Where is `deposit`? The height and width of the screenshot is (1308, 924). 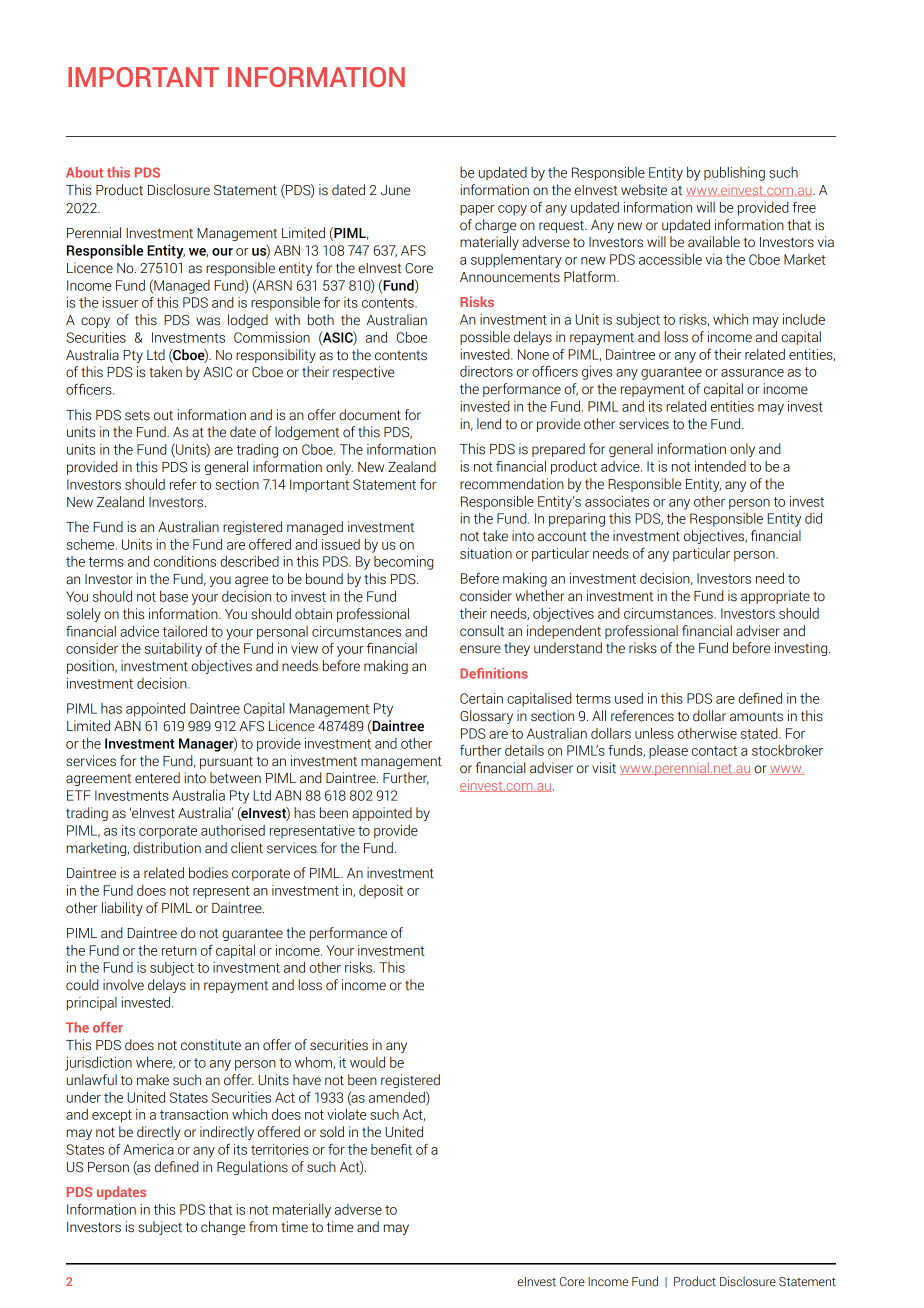 deposit is located at coordinates (381, 891).
